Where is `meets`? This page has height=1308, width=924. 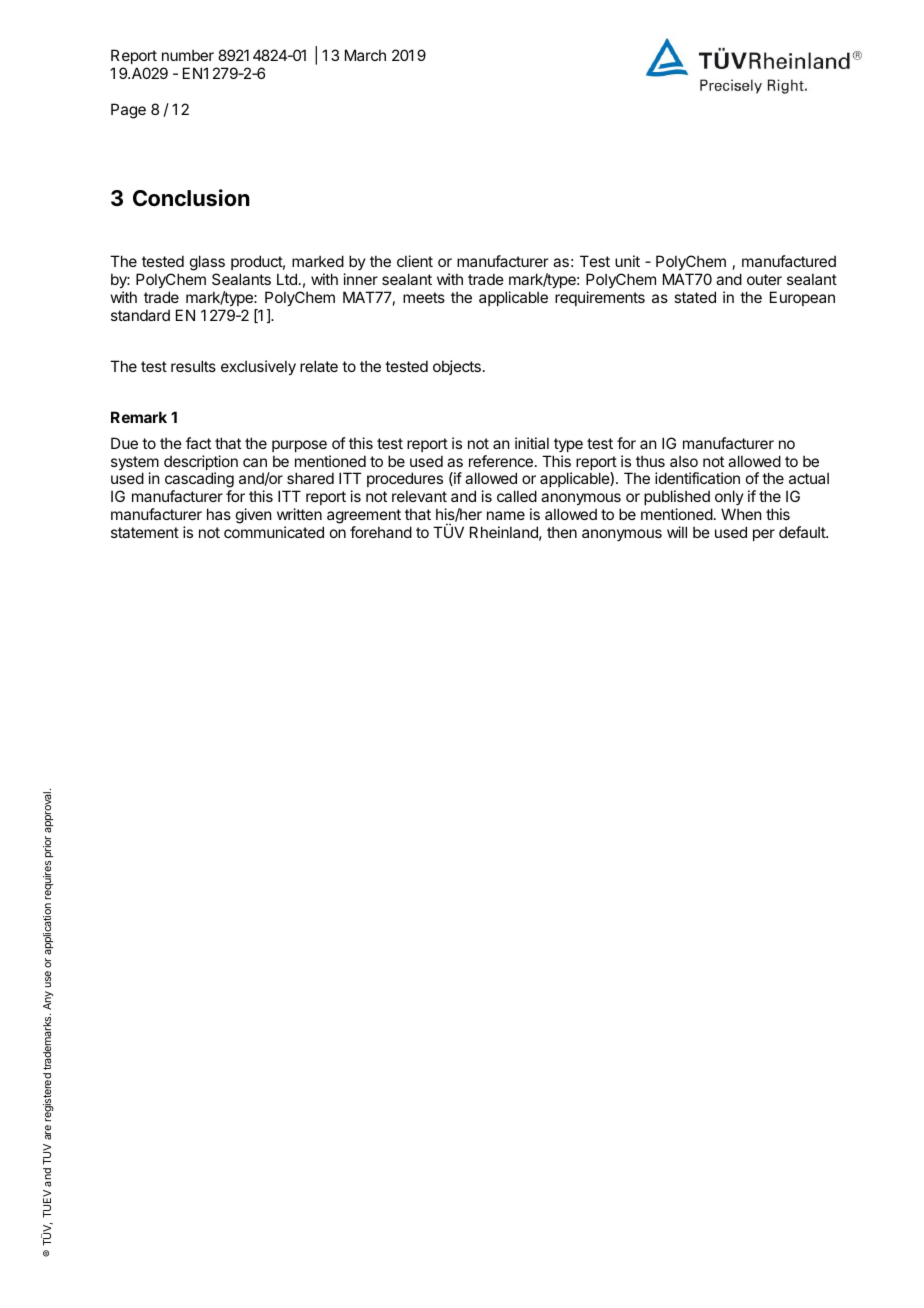
meets is located at coordinates (424, 297).
